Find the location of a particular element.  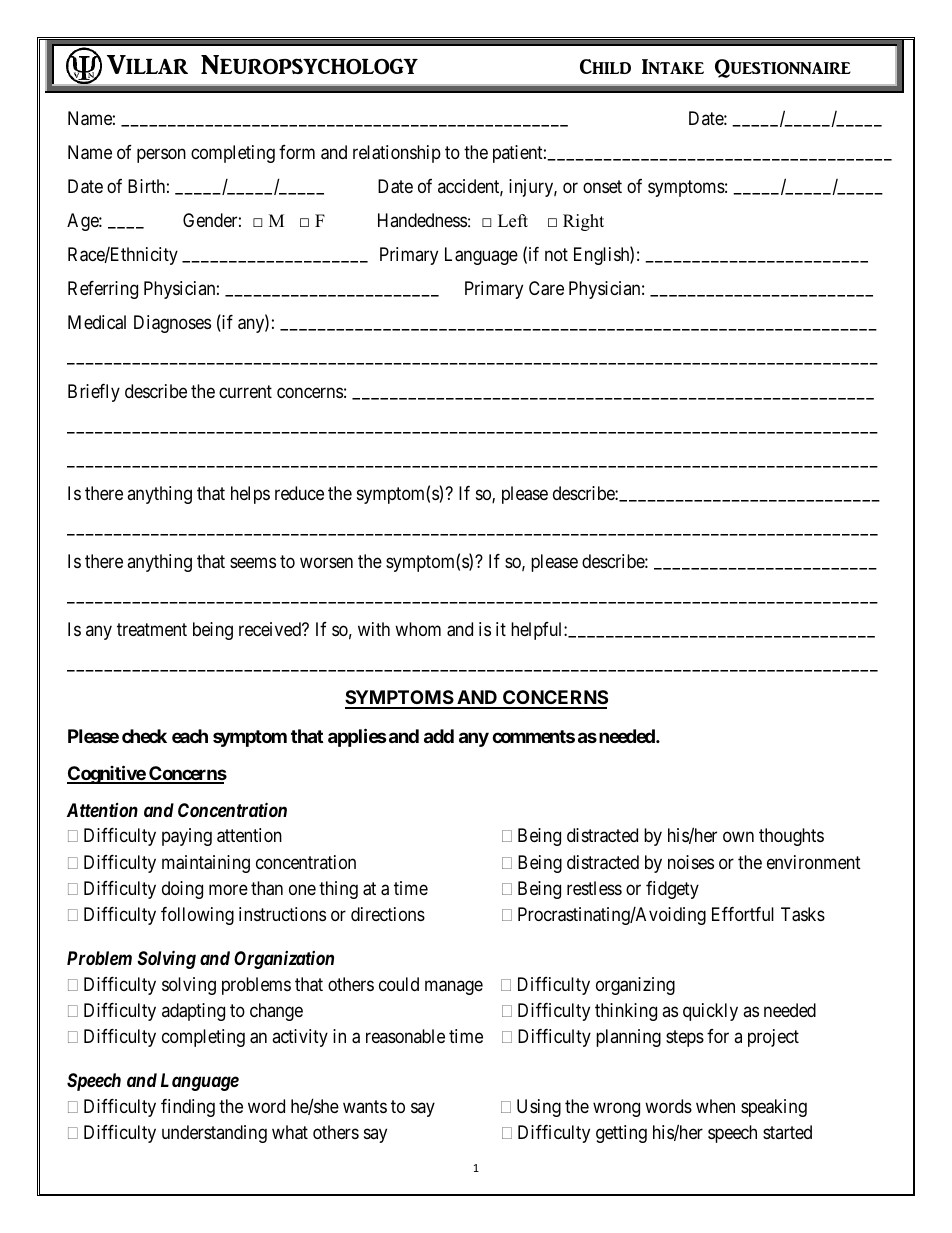

finding is located at coordinates (188, 1108).
